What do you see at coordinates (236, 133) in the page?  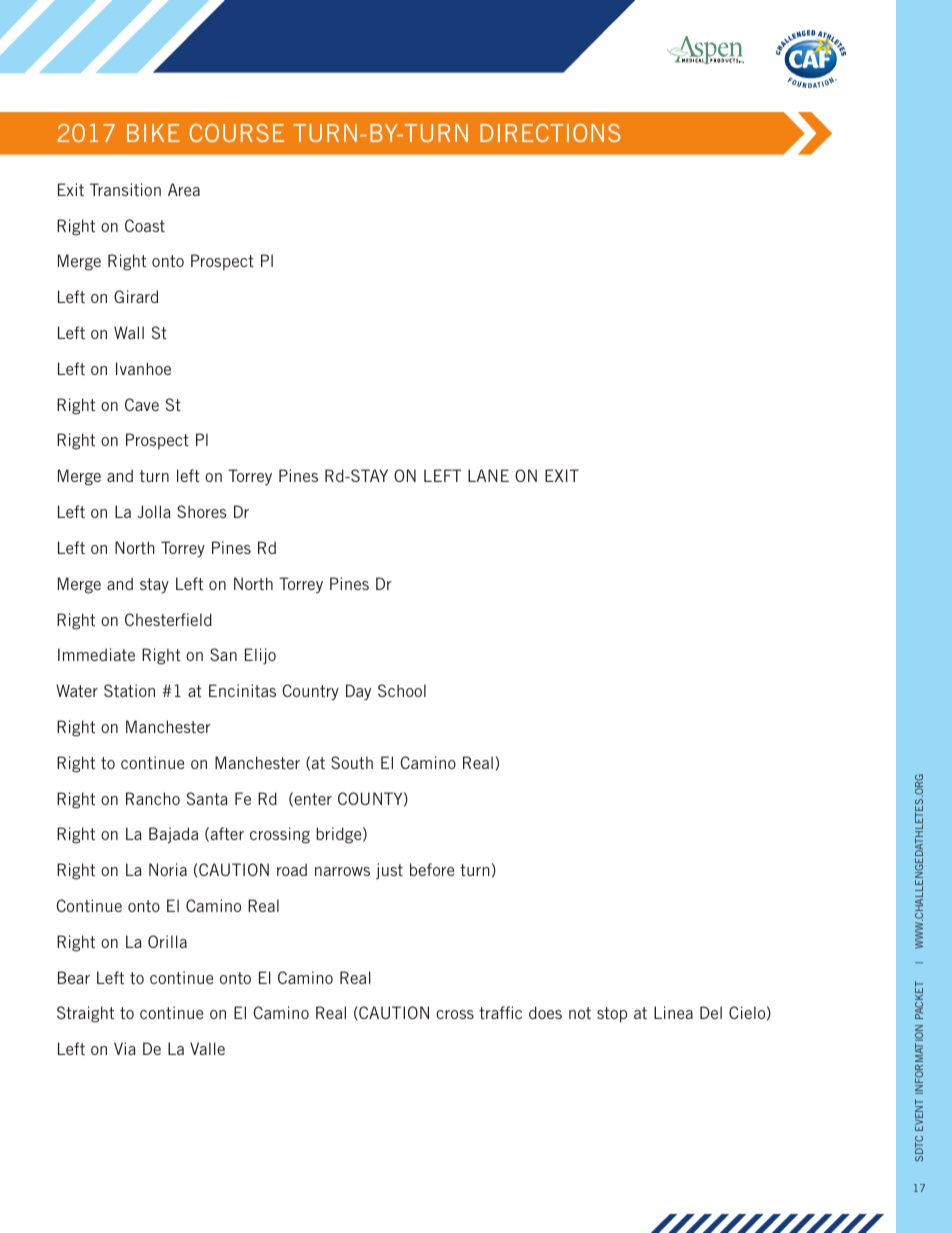 I see `COURSE` at bounding box center [236, 133].
